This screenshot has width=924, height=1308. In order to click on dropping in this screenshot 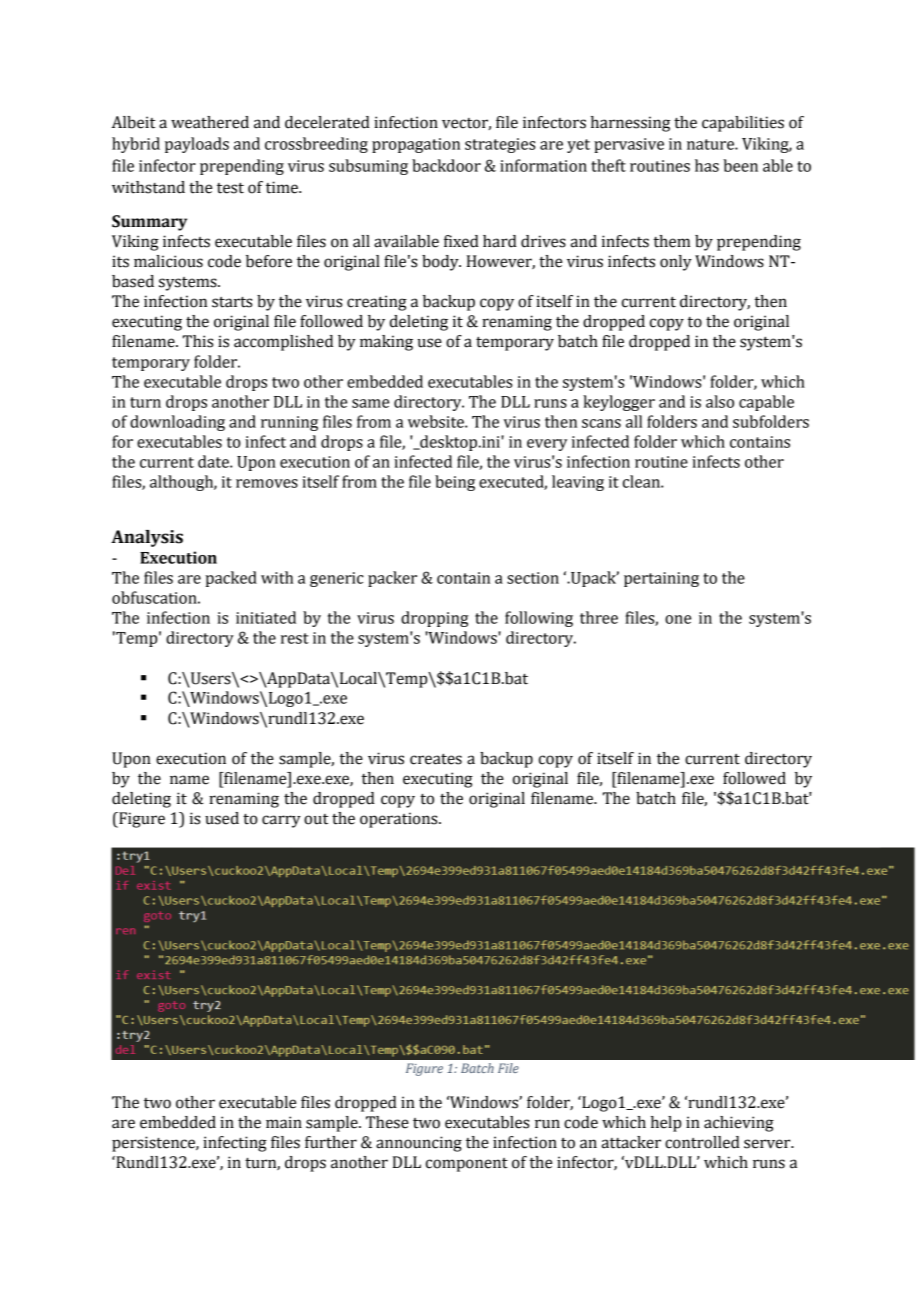, I will do `click(434, 619)`.
